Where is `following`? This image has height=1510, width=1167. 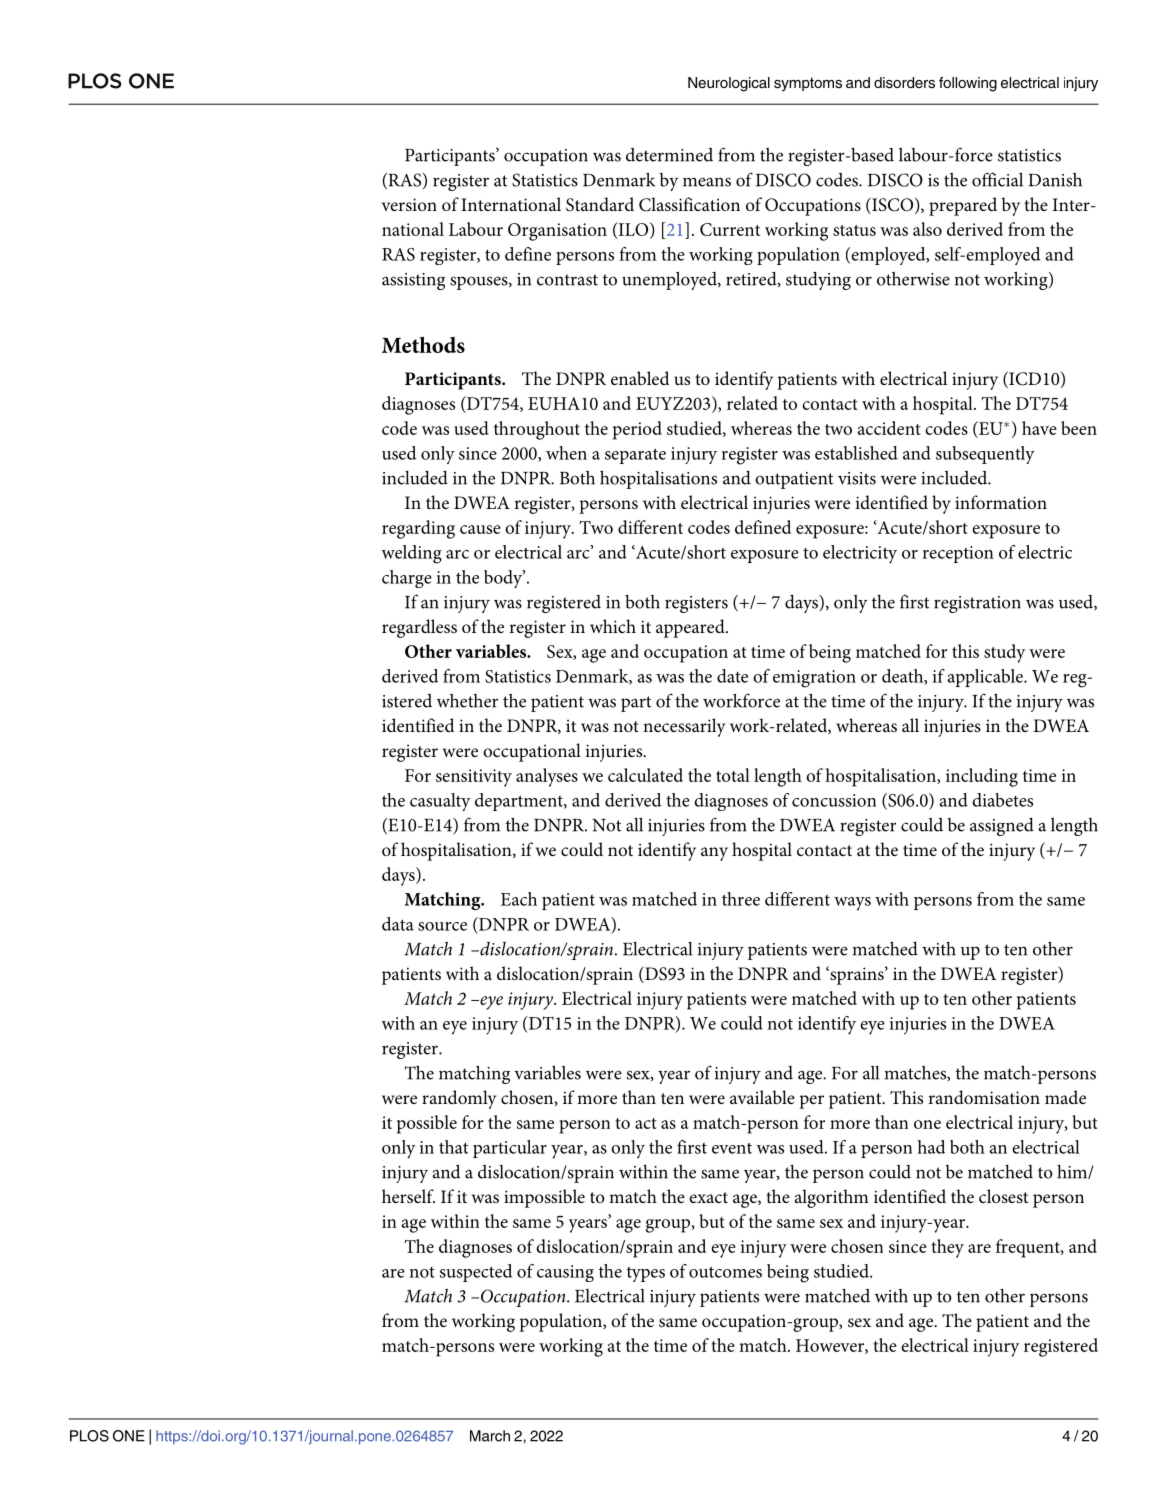 following is located at coordinates (968, 84).
